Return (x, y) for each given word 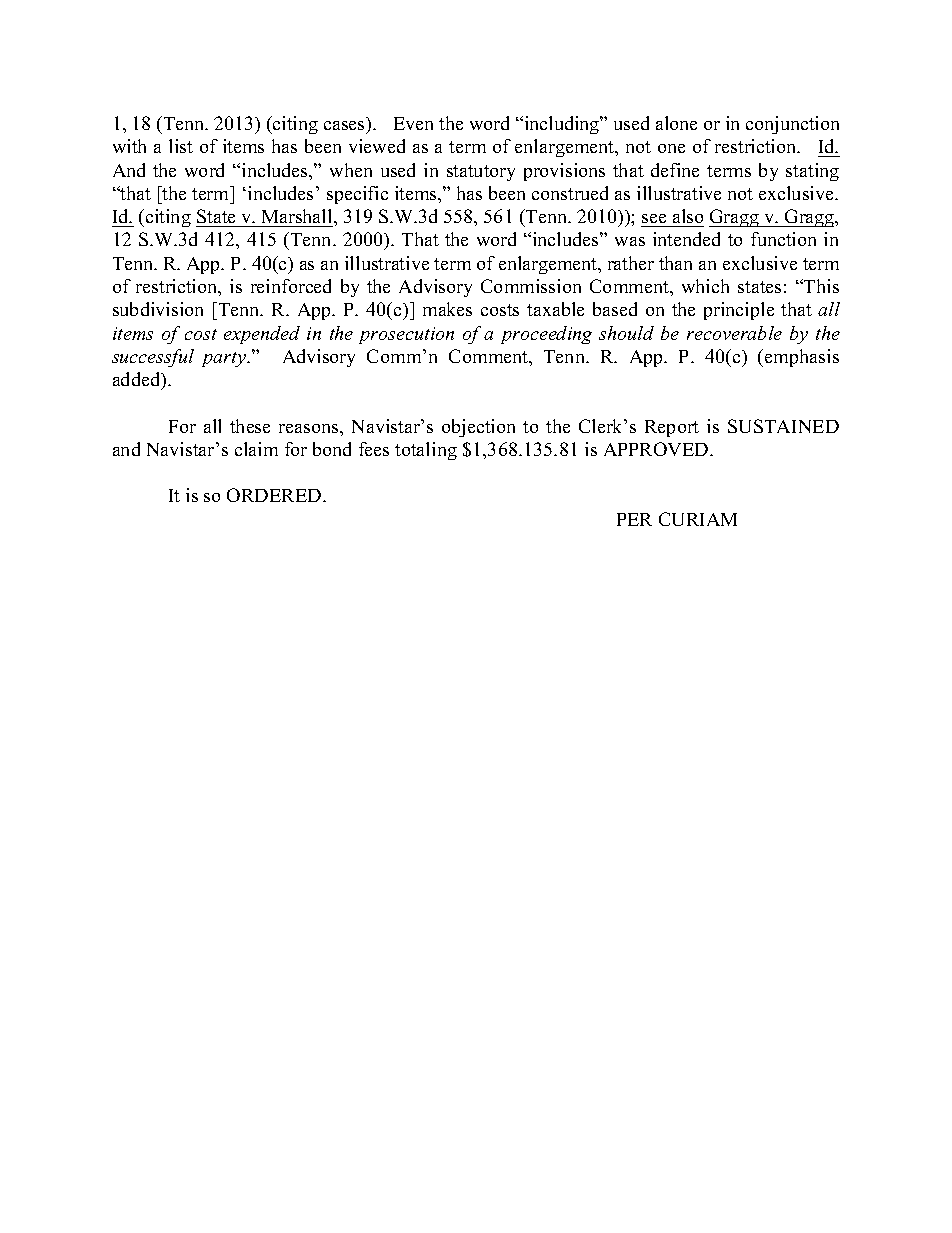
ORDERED (275, 495)
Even (413, 123)
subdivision (158, 309)
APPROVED (657, 449)
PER (634, 519)
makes (447, 309)
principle (739, 311)
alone (676, 123)
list (181, 146)
